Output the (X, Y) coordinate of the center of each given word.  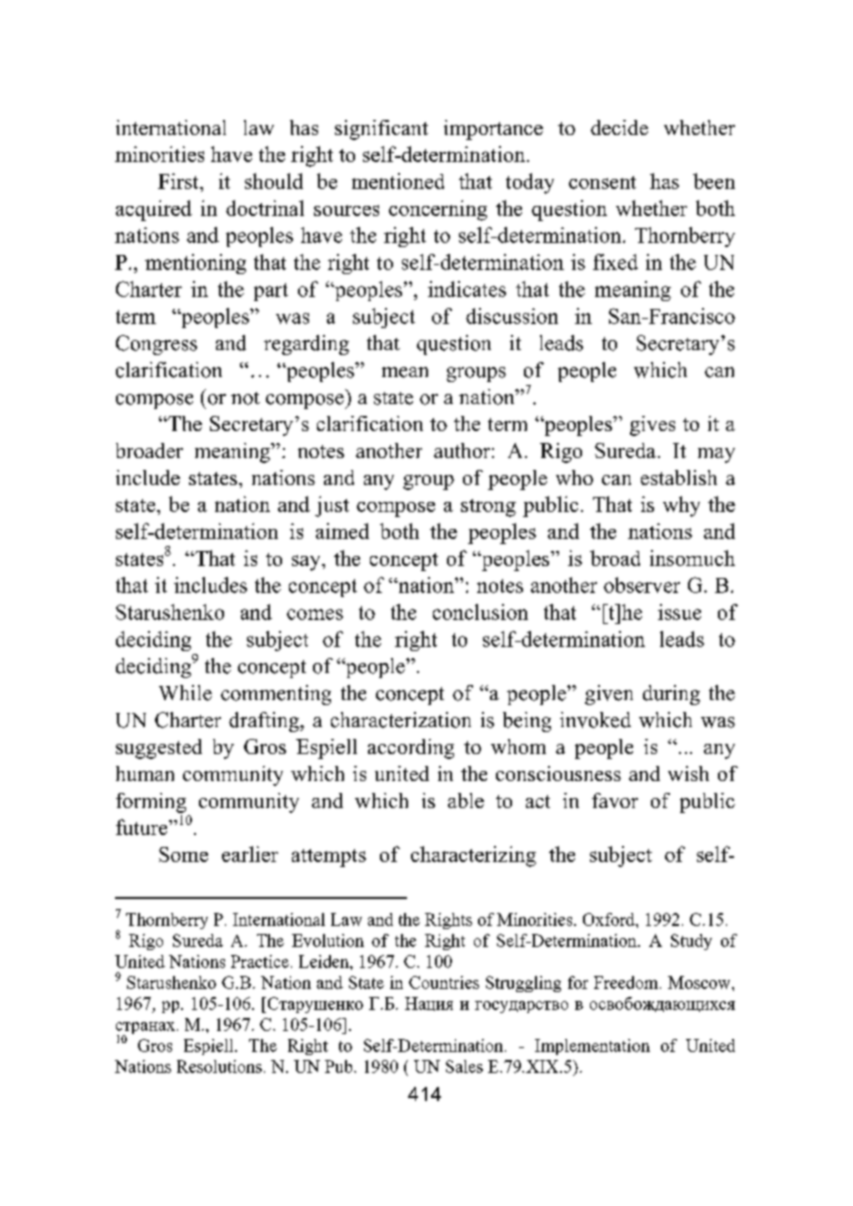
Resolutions (219, 1066)
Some (183, 854)
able (466, 800)
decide (619, 127)
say (307, 563)
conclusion (480, 612)
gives (652, 426)
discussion (512, 316)
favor (615, 800)
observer (642, 585)
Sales (464, 1066)
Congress (156, 345)
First (179, 181)
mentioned (398, 181)
